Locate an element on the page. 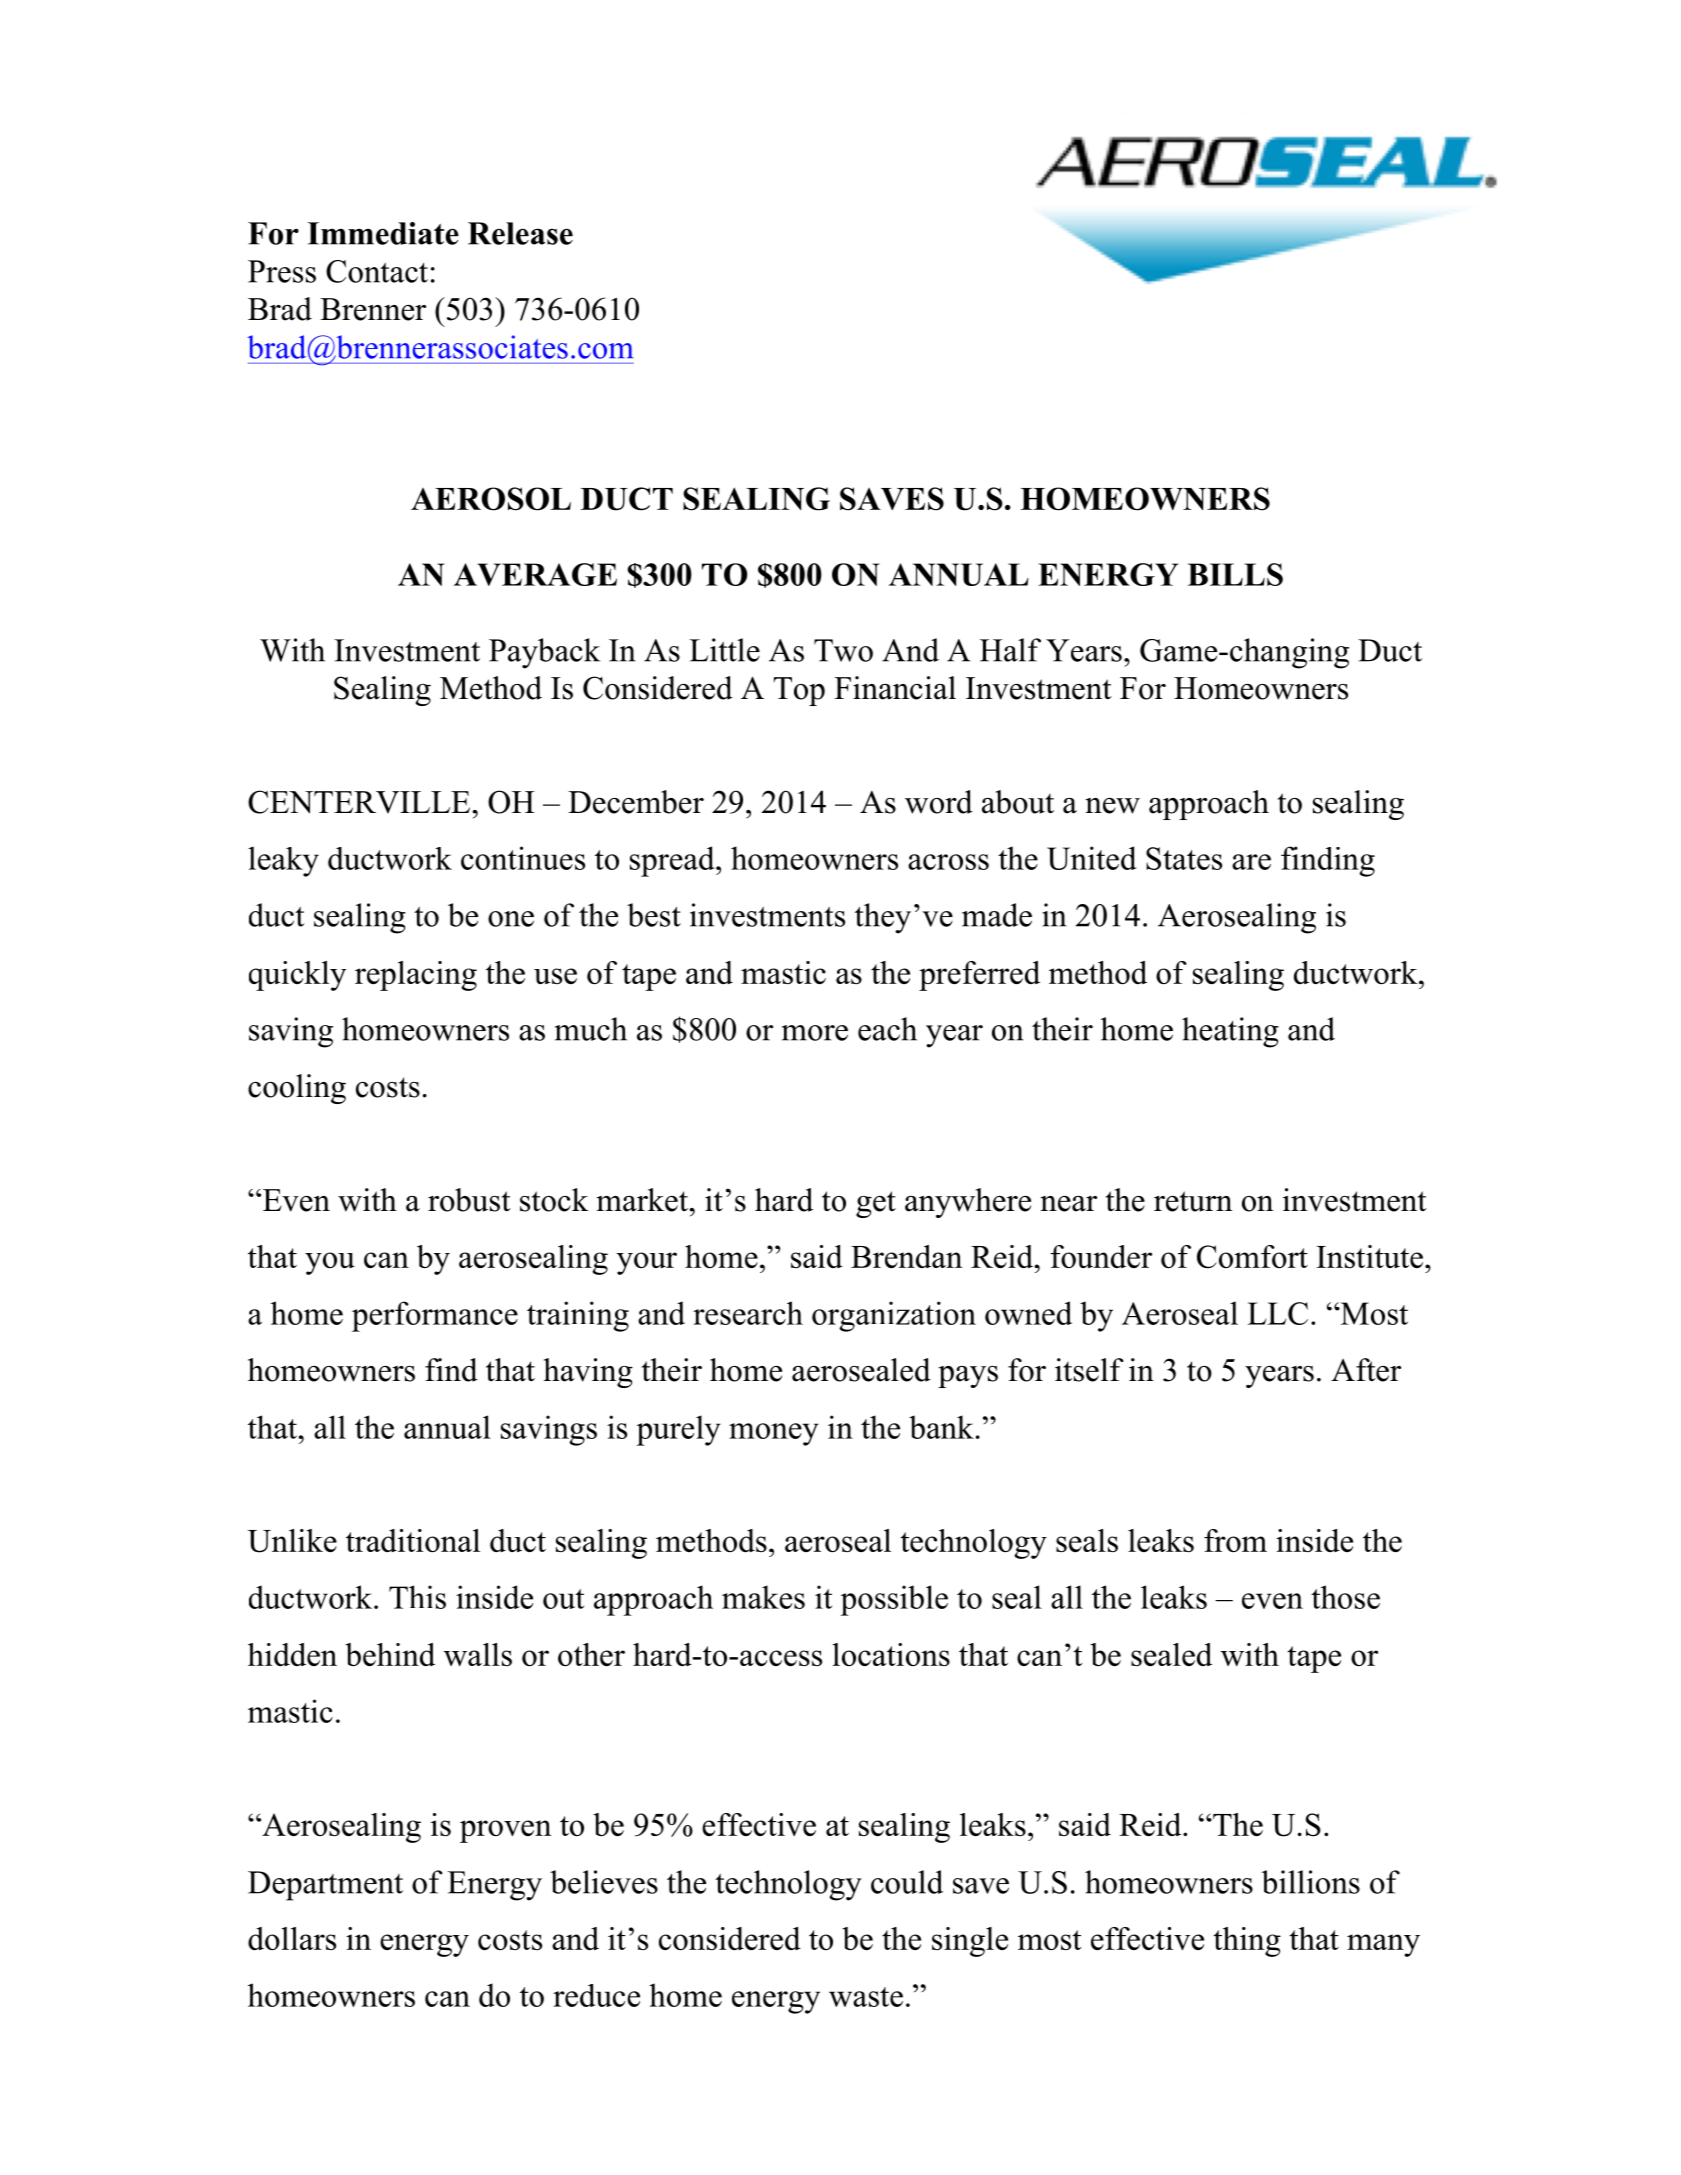 The height and width of the document is (2175, 1681). new is located at coordinates (1112, 806).
